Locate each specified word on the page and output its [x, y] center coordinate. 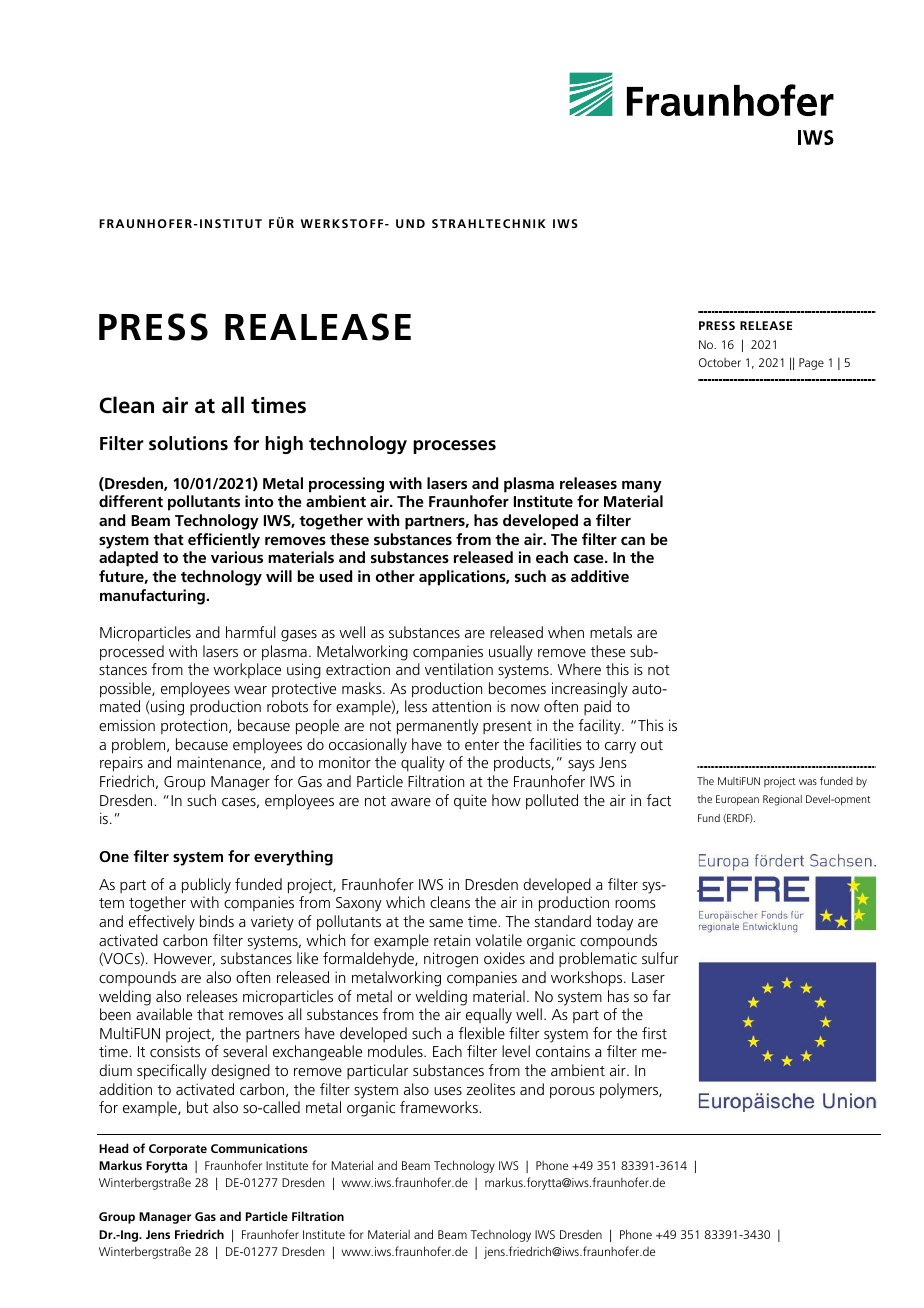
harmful [251, 632]
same [446, 923]
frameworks [440, 1107]
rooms [635, 904]
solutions [188, 443]
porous [572, 1093]
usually [511, 653]
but [197, 1107]
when [566, 632]
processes [454, 447]
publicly [206, 886]
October [720, 362]
